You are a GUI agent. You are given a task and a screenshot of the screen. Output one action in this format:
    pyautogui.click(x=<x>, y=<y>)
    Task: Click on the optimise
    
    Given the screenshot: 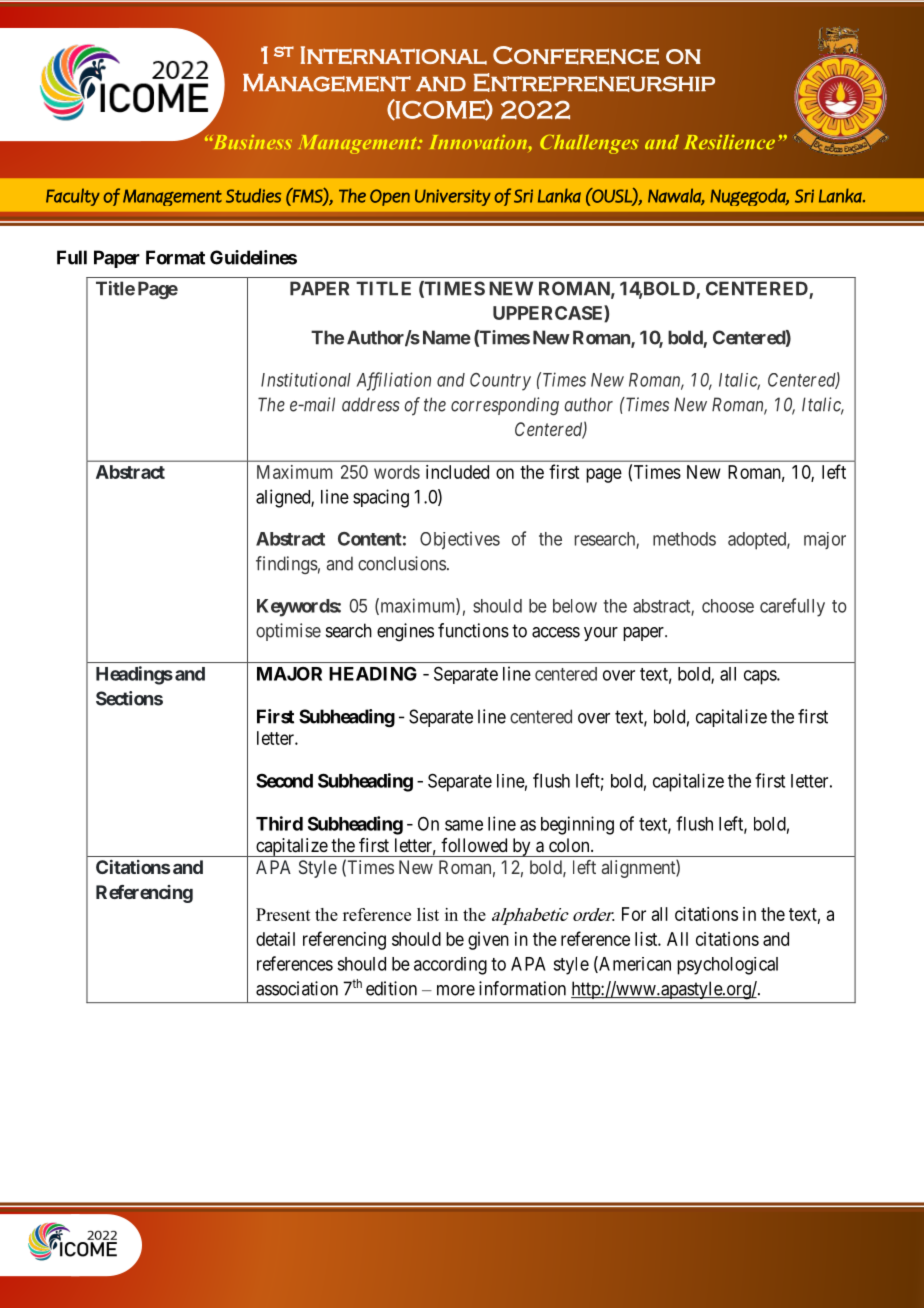 What is the action you would take?
    pyautogui.click(x=288, y=632)
